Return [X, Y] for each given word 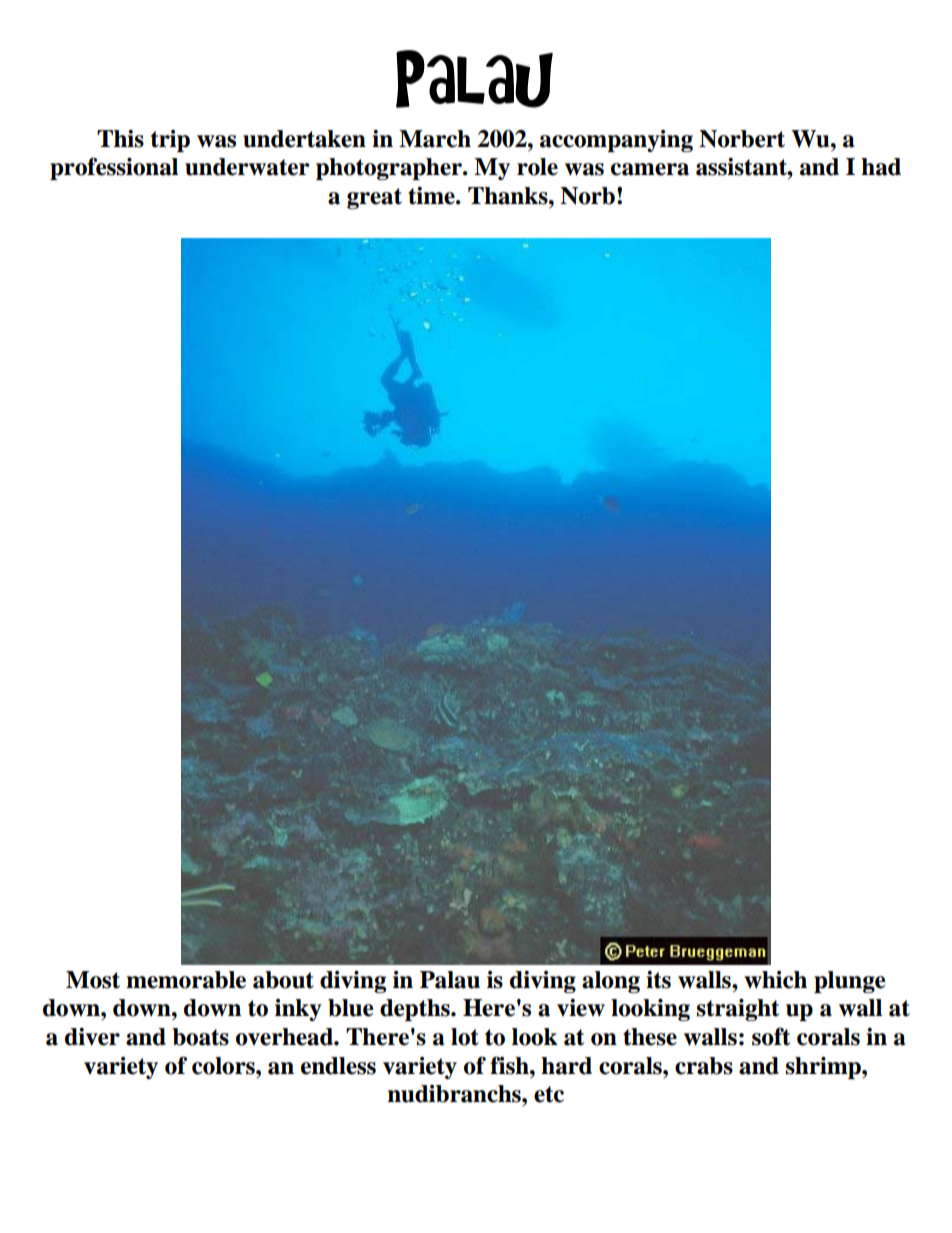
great [374, 198]
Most [93, 980]
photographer [390, 169]
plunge [850, 982]
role [537, 167]
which [775, 980]
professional [114, 168]
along [611, 982]
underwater [247, 167]
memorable [186, 980]
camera [650, 169]
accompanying [616, 141]
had [881, 167]
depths [416, 1010]
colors [224, 1066]
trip [170, 141]
